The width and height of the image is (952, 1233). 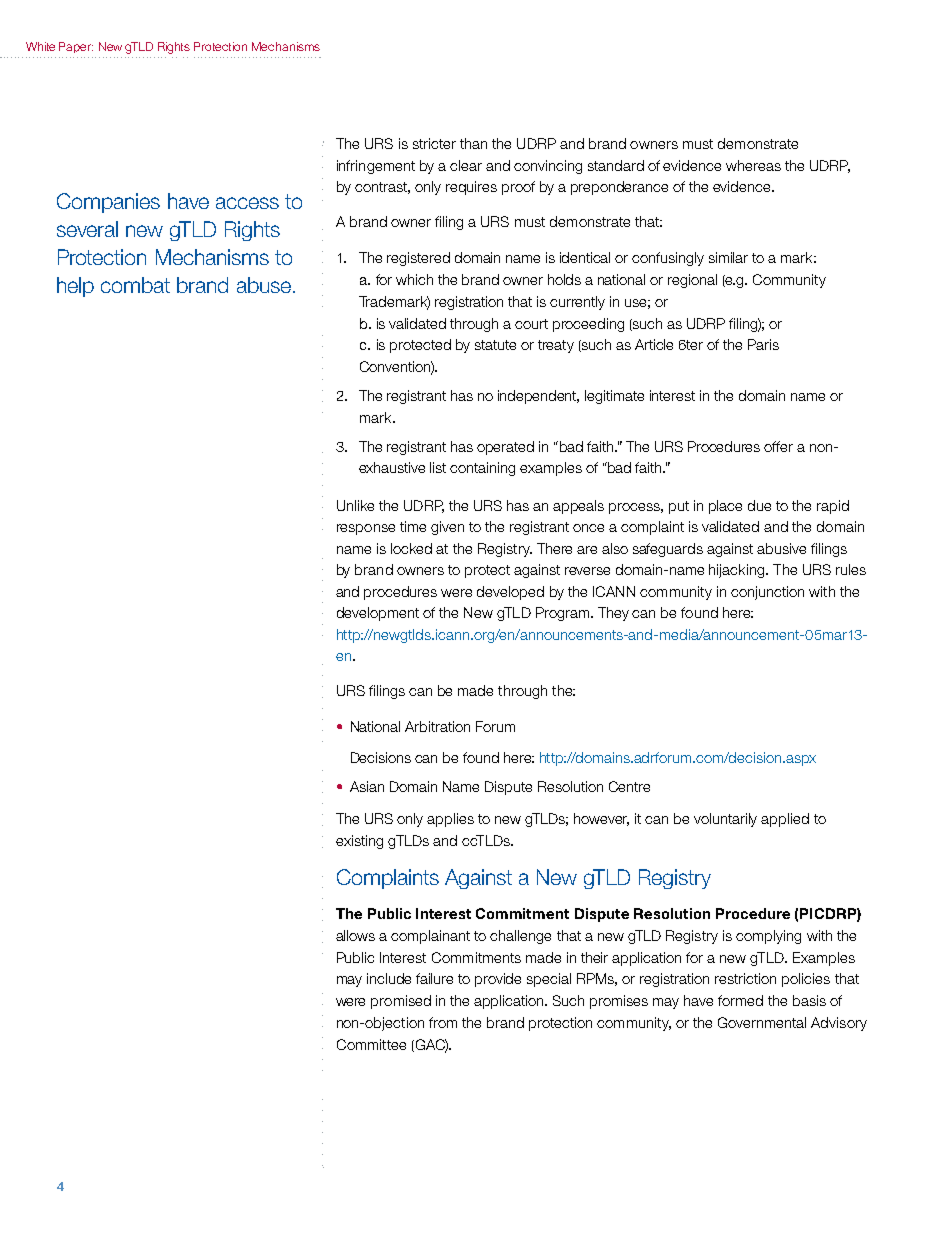 I want to click on Unlike, so click(x=355, y=505).
